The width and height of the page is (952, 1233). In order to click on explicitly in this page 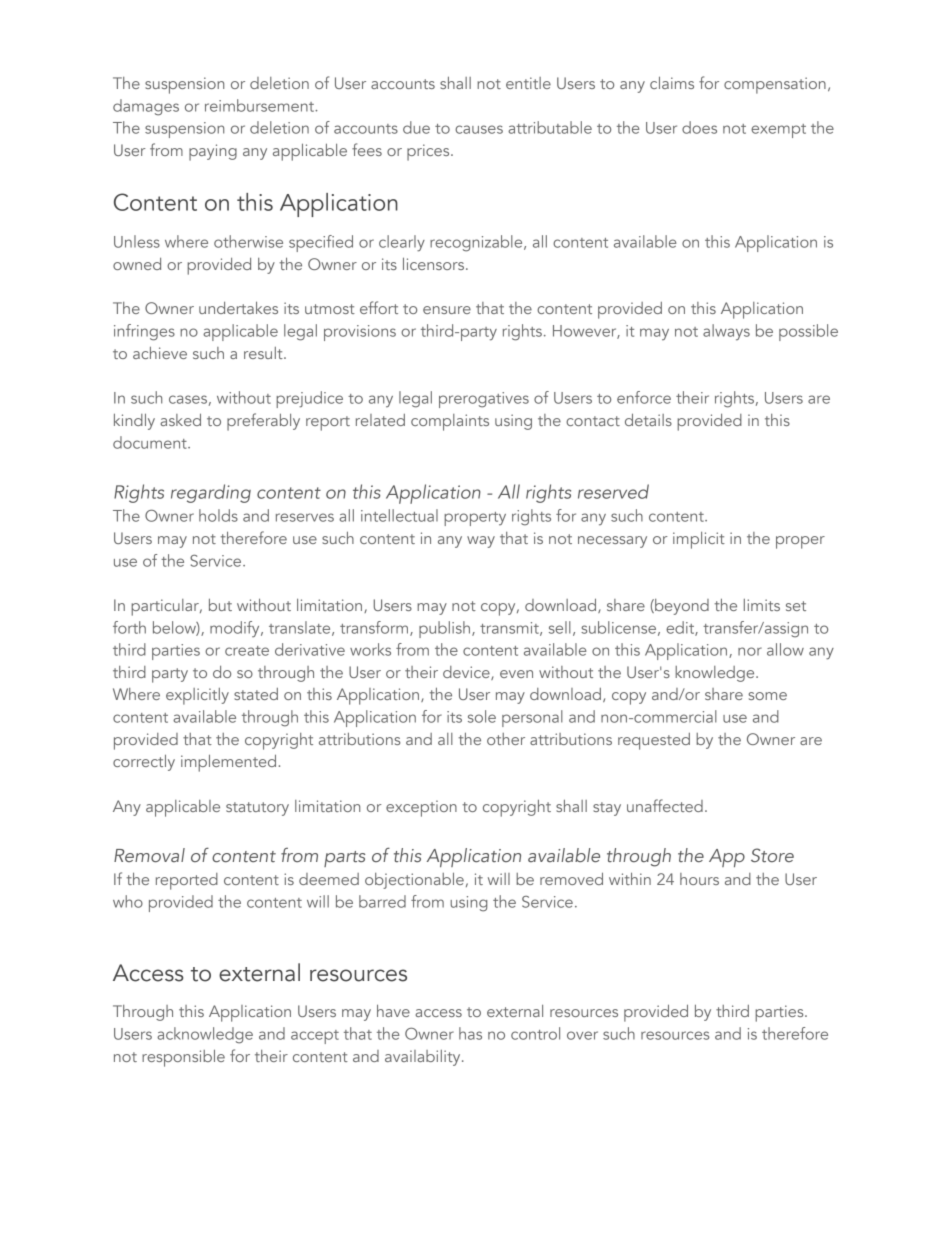, I will do `click(197, 696)`.
